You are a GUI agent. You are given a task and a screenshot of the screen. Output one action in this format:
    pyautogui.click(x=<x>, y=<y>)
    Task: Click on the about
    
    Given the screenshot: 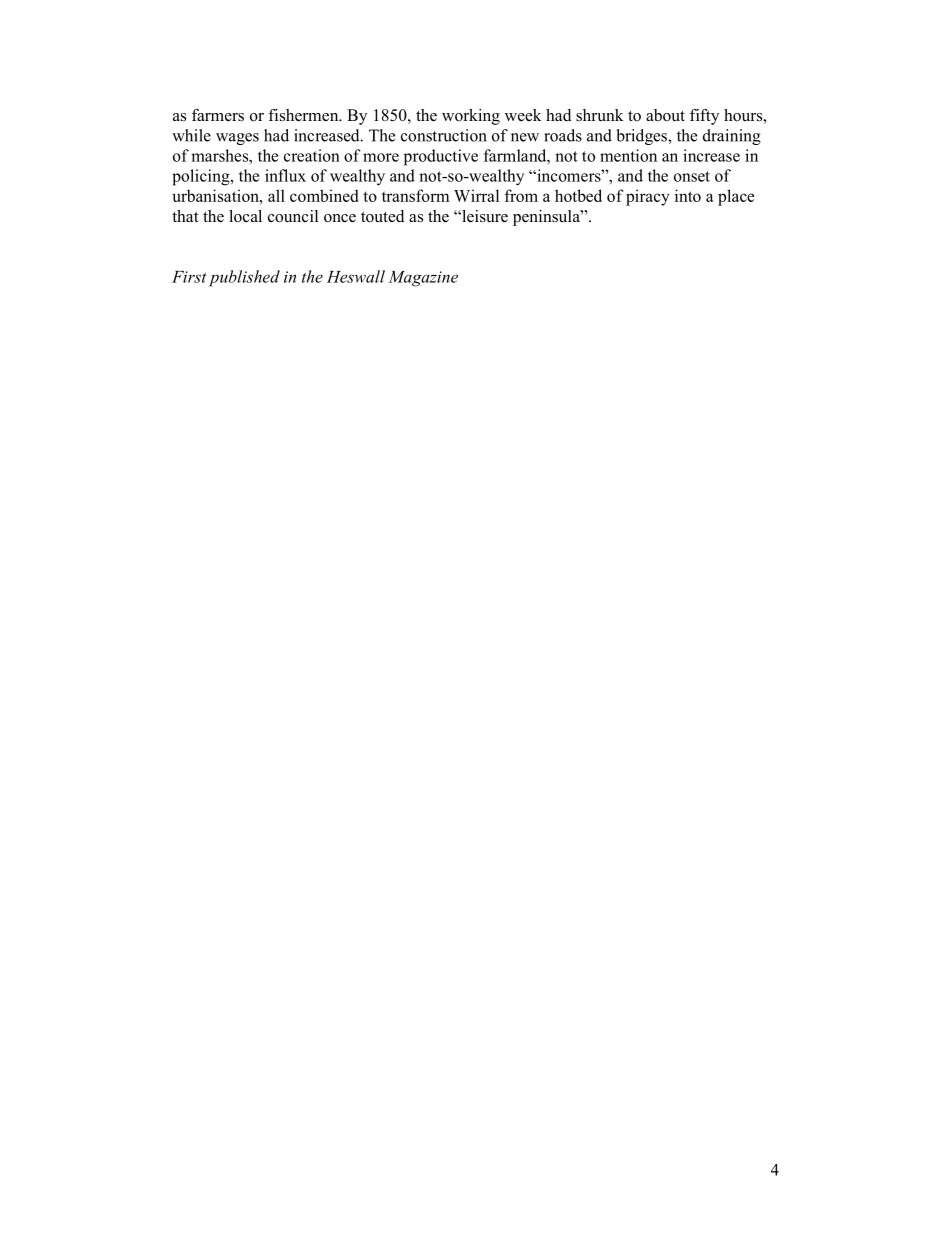 What is the action you would take?
    pyautogui.click(x=665, y=115)
